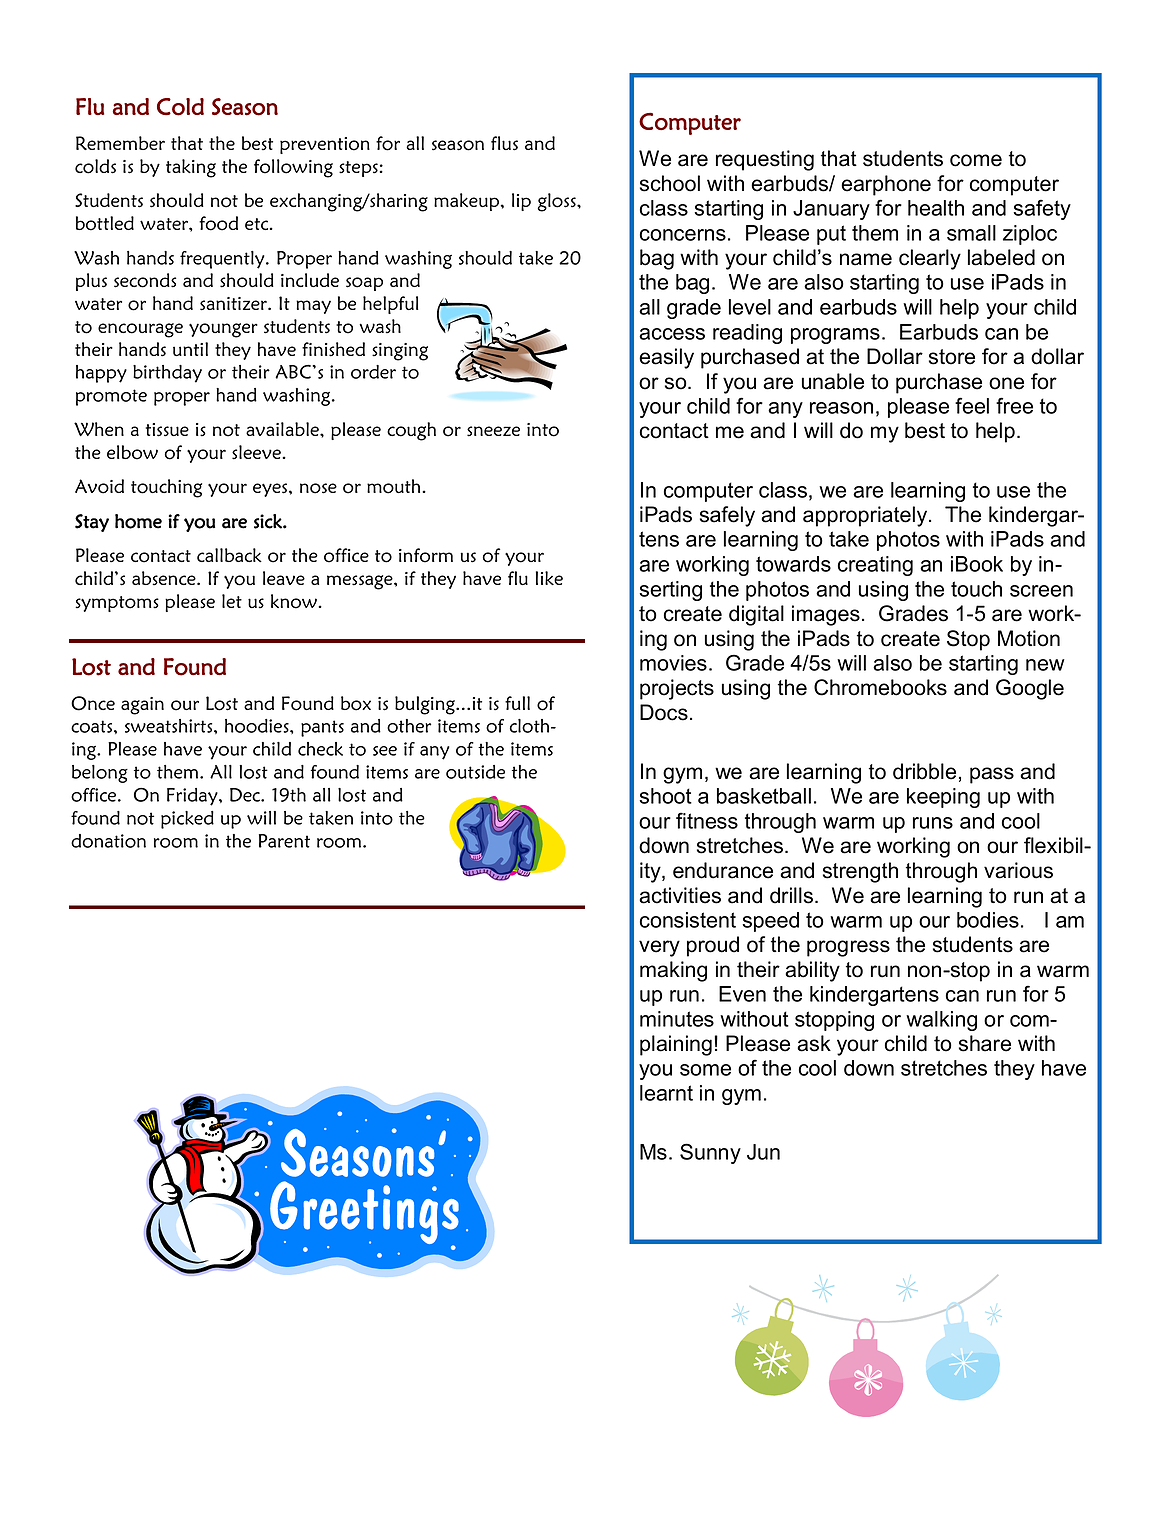  I want to click on earphone, so click(886, 185).
